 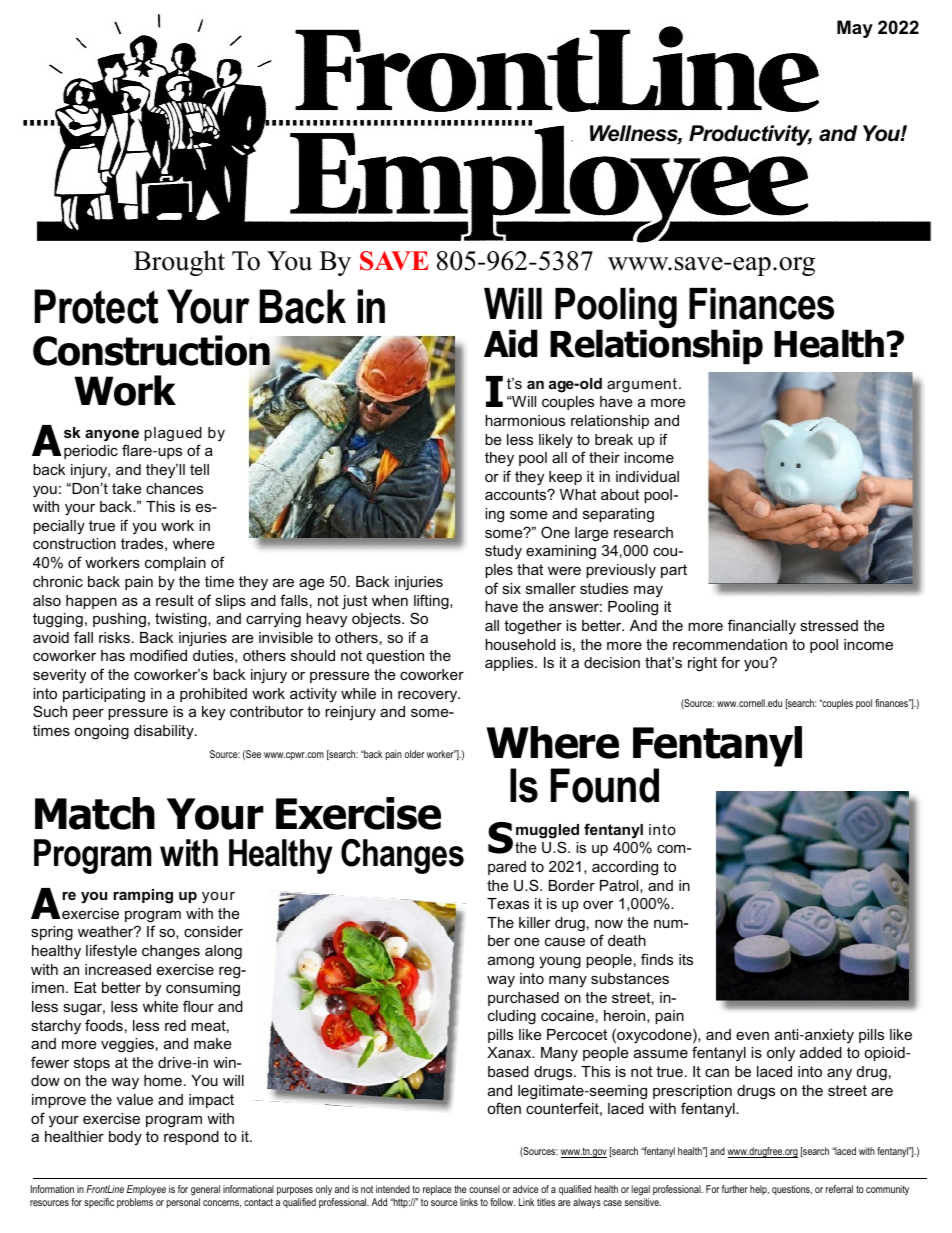 What do you see at coordinates (146, 1192) in the page?
I see `Employee` at bounding box center [146, 1192].
